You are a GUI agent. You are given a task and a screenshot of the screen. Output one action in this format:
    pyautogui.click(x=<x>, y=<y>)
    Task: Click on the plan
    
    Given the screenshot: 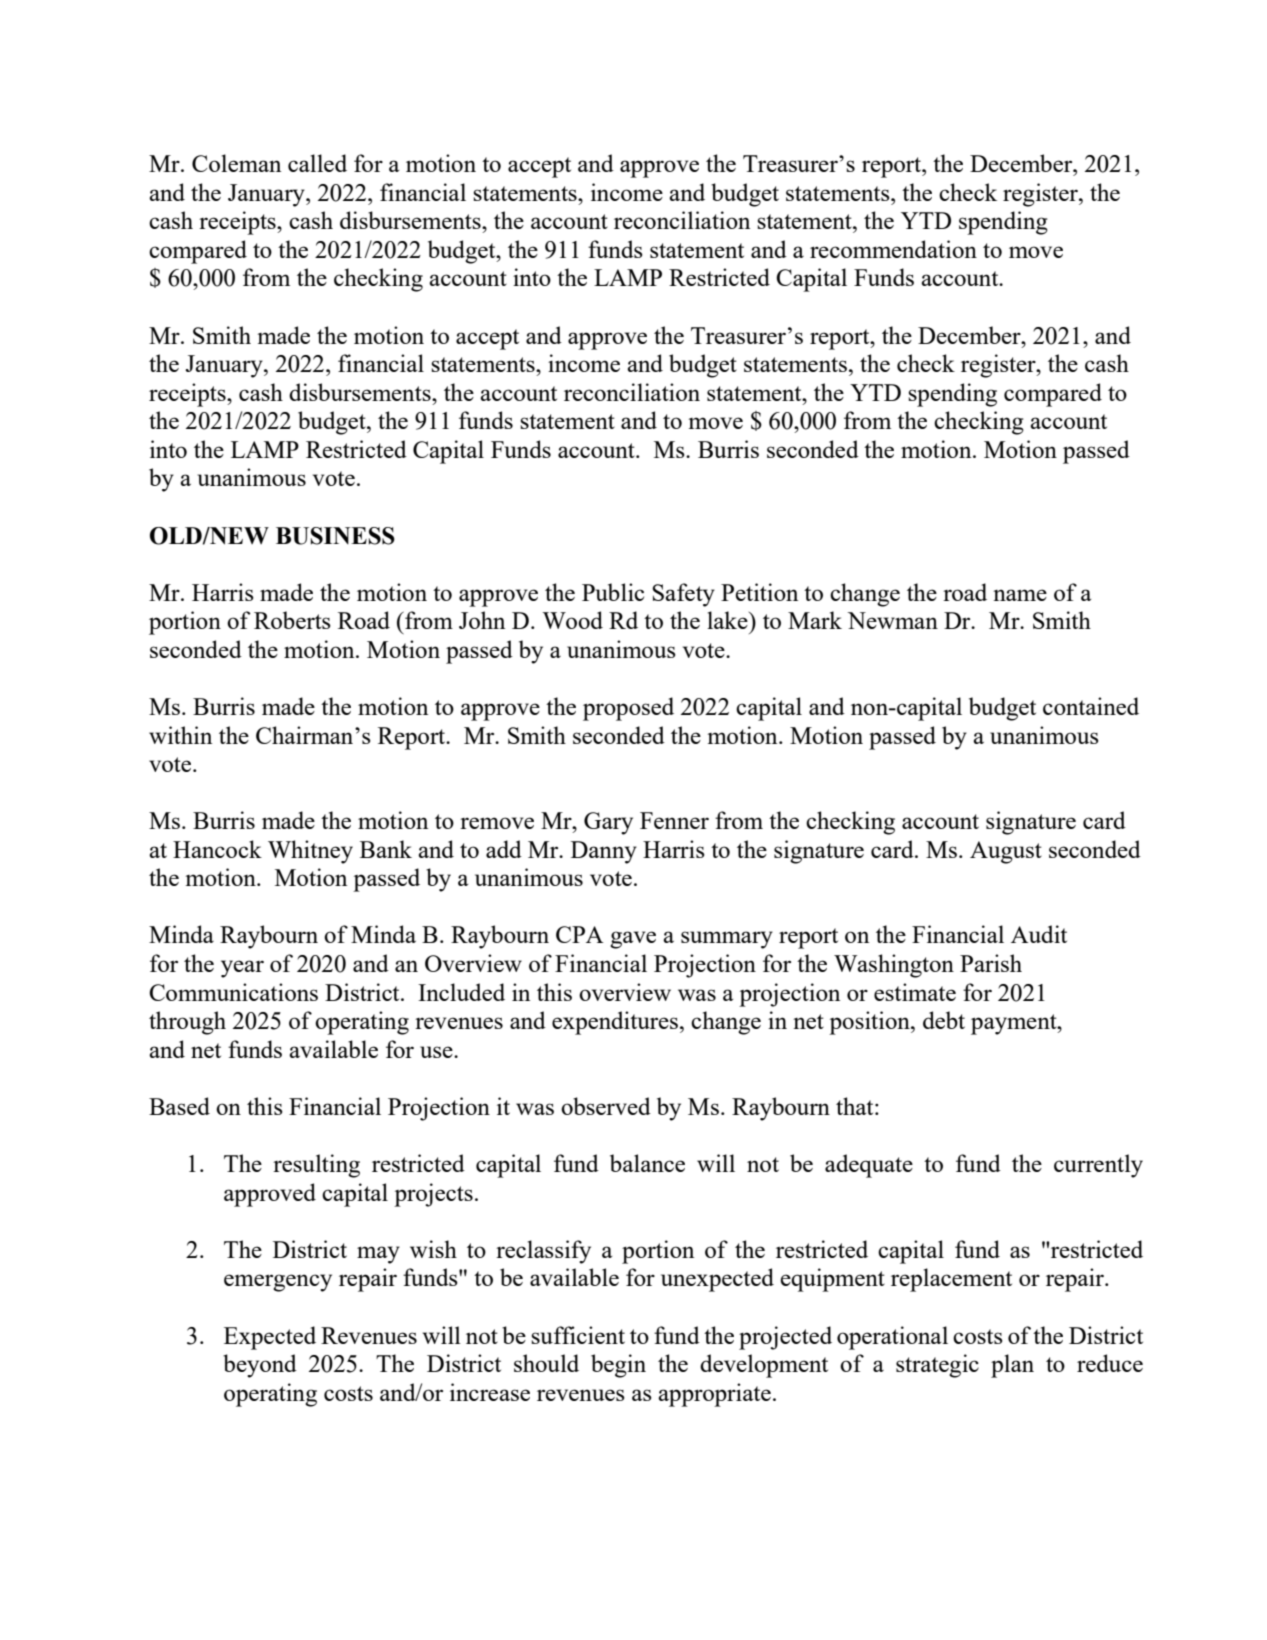 What is the action you would take?
    pyautogui.click(x=1012, y=1366)
